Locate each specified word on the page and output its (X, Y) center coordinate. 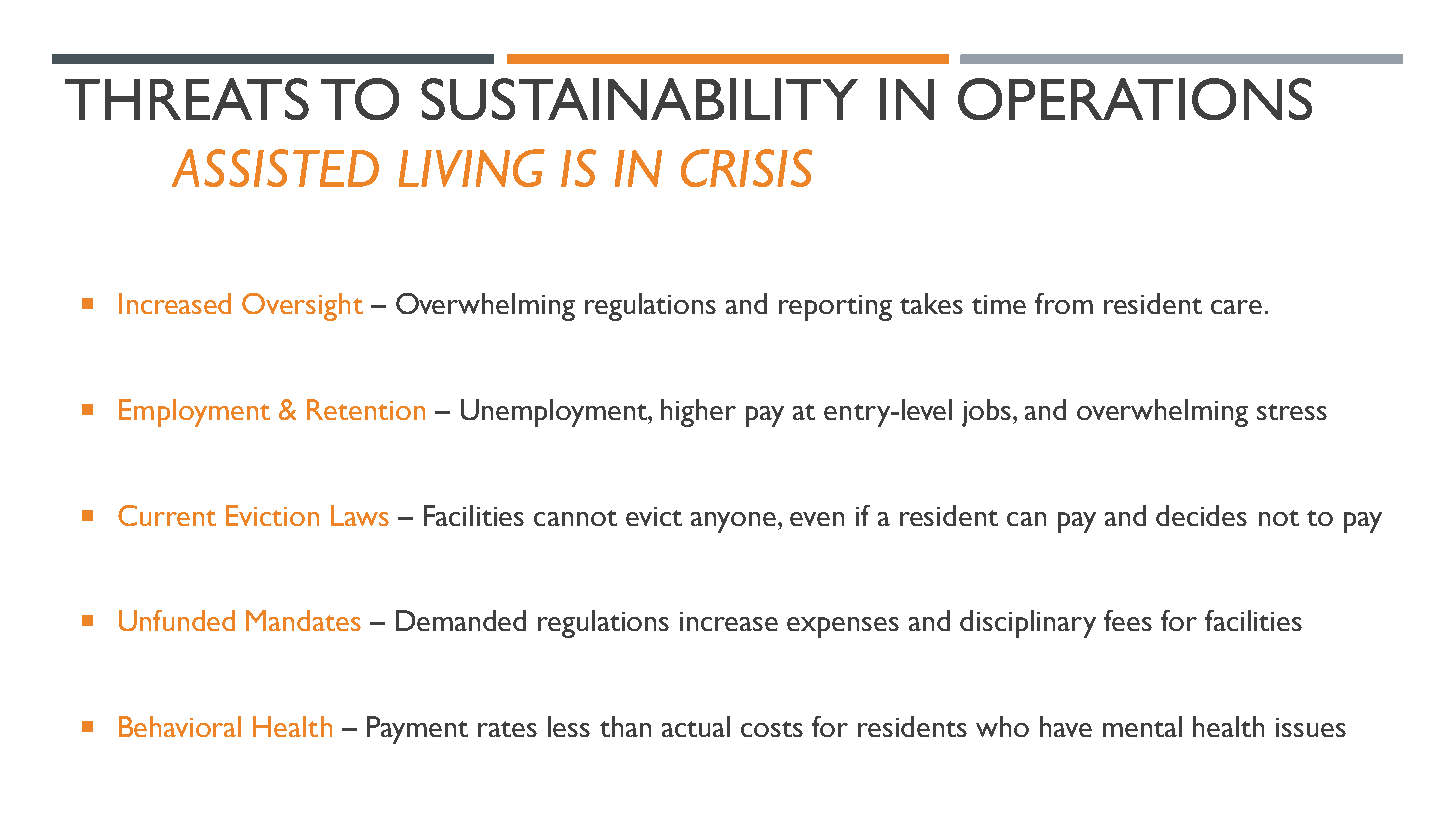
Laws (360, 515)
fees (1128, 620)
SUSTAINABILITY (639, 99)
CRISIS (746, 168)
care (1236, 307)
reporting (835, 308)
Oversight (302, 307)
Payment (417, 730)
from (1064, 303)
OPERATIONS (1135, 99)
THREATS (187, 99)
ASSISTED (275, 168)
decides (1201, 515)
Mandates (303, 620)
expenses (843, 627)
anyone (735, 522)
